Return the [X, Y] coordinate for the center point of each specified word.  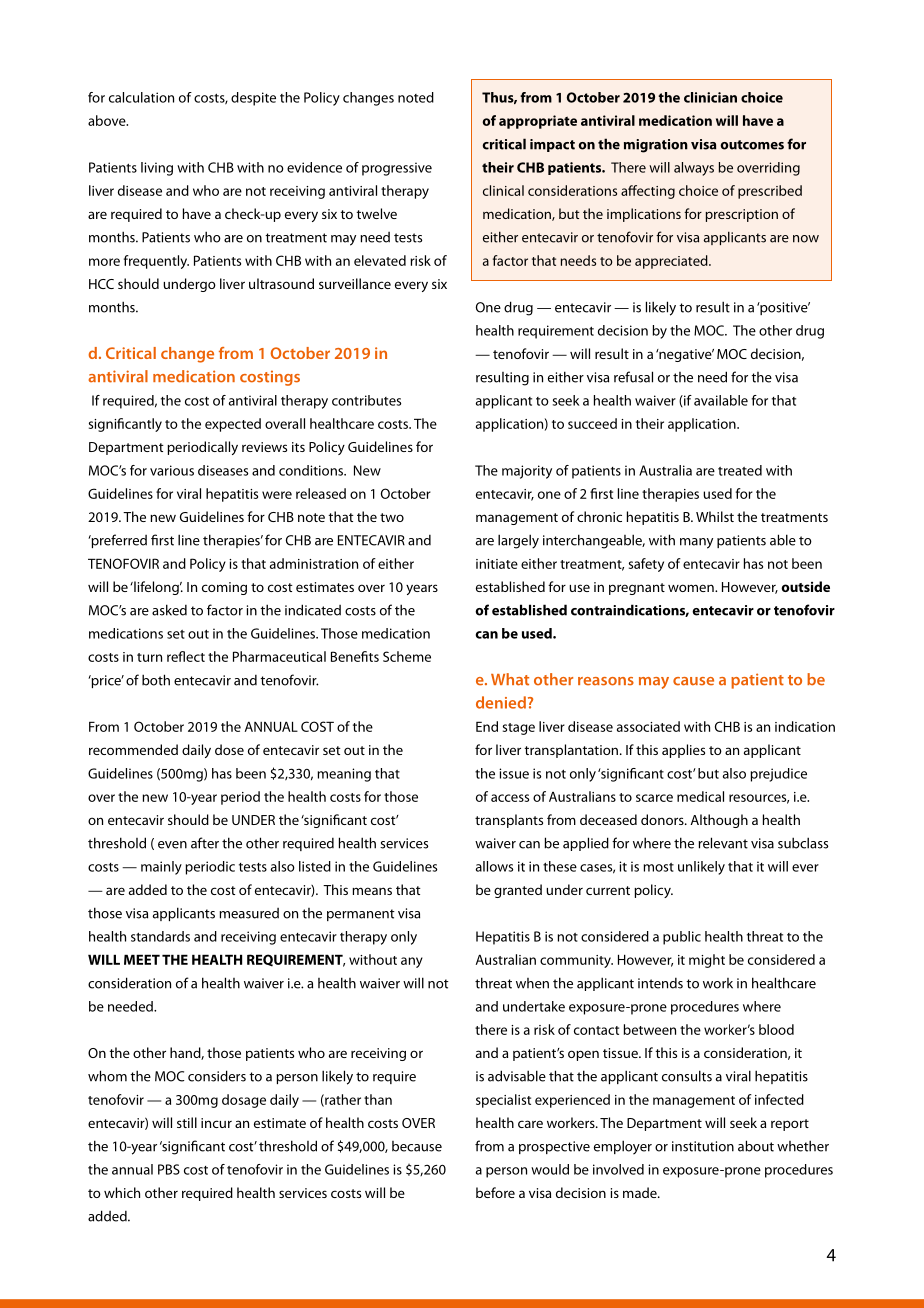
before [495, 1192]
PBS [169, 1169]
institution [703, 1146]
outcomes [752, 145]
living [157, 169]
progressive [397, 169]
